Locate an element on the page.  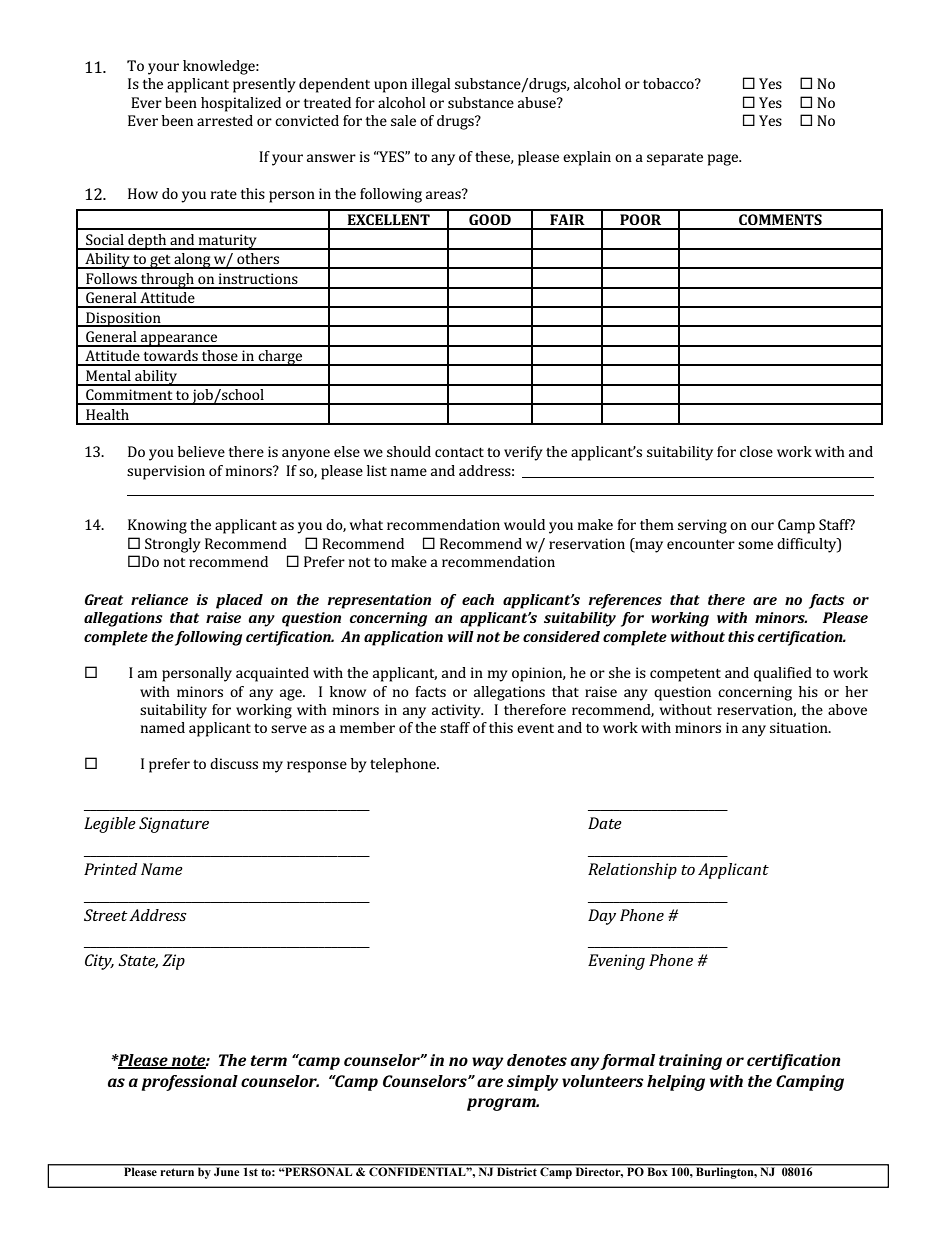
close is located at coordinates (756, 451).
